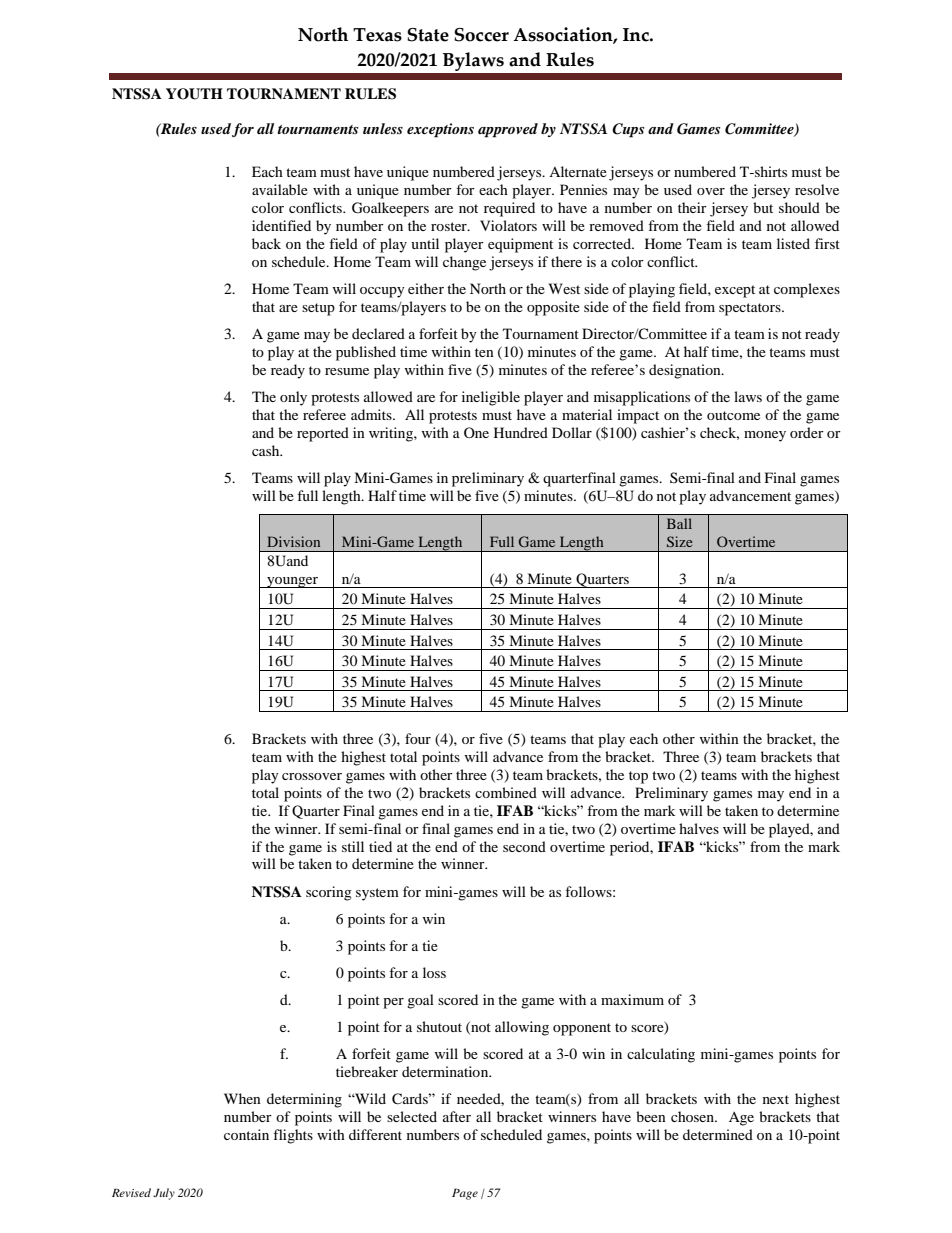 This screenshot has width=952, height=1233. I want to click on Page, so click(465, 1194).
